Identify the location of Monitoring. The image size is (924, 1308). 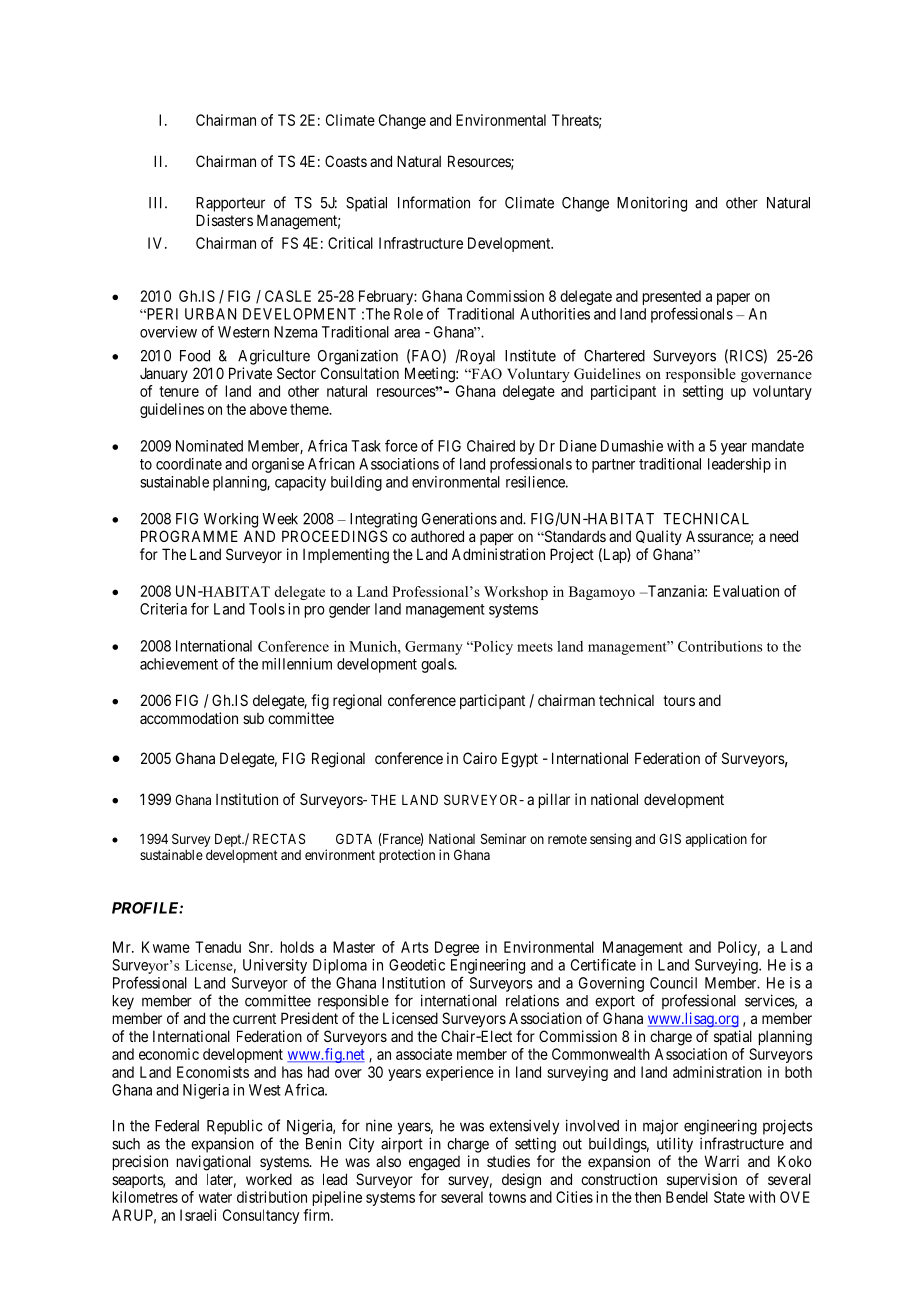
(652, 204).
